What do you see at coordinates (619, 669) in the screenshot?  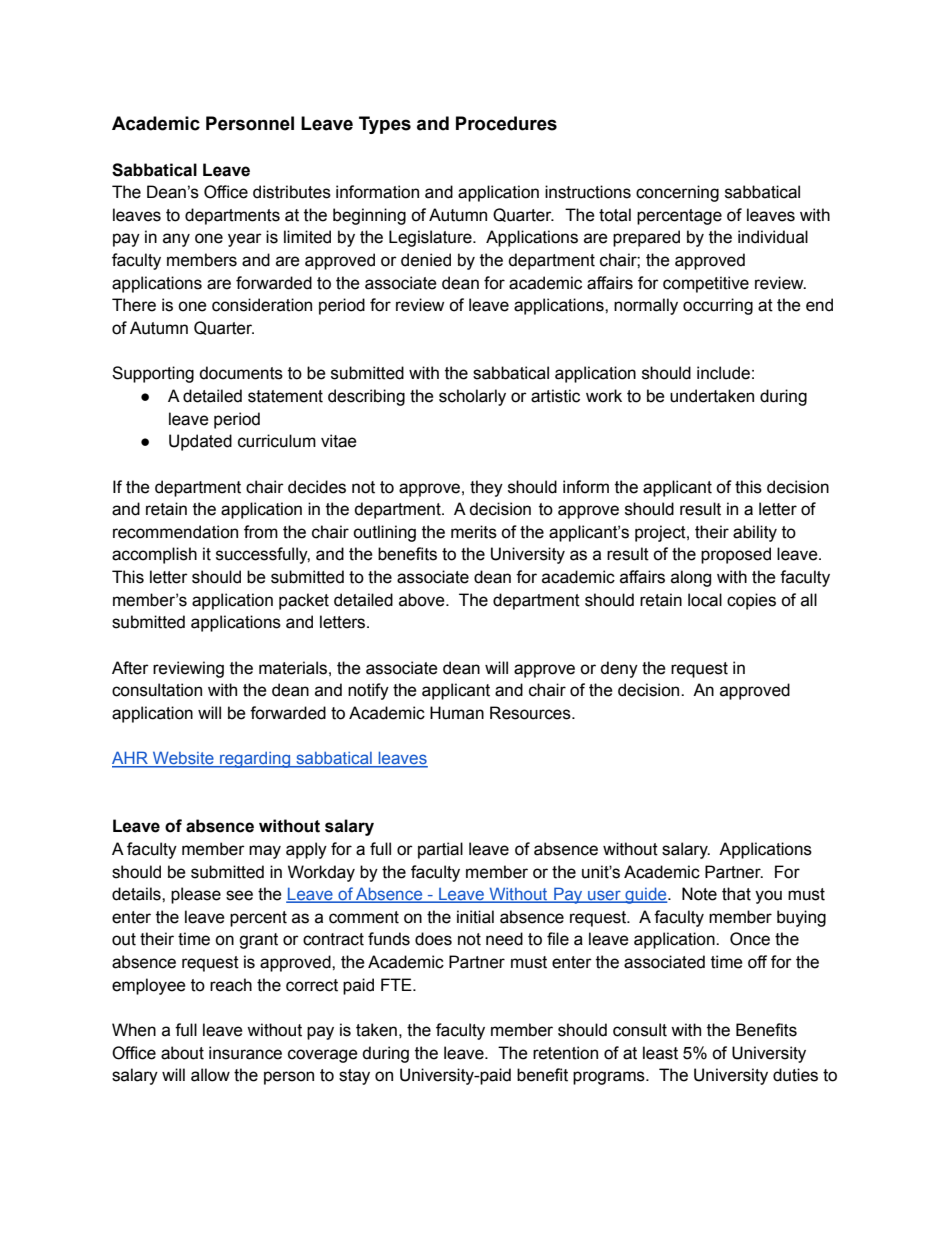 I see `deny` at bounding box center [619, 669].
